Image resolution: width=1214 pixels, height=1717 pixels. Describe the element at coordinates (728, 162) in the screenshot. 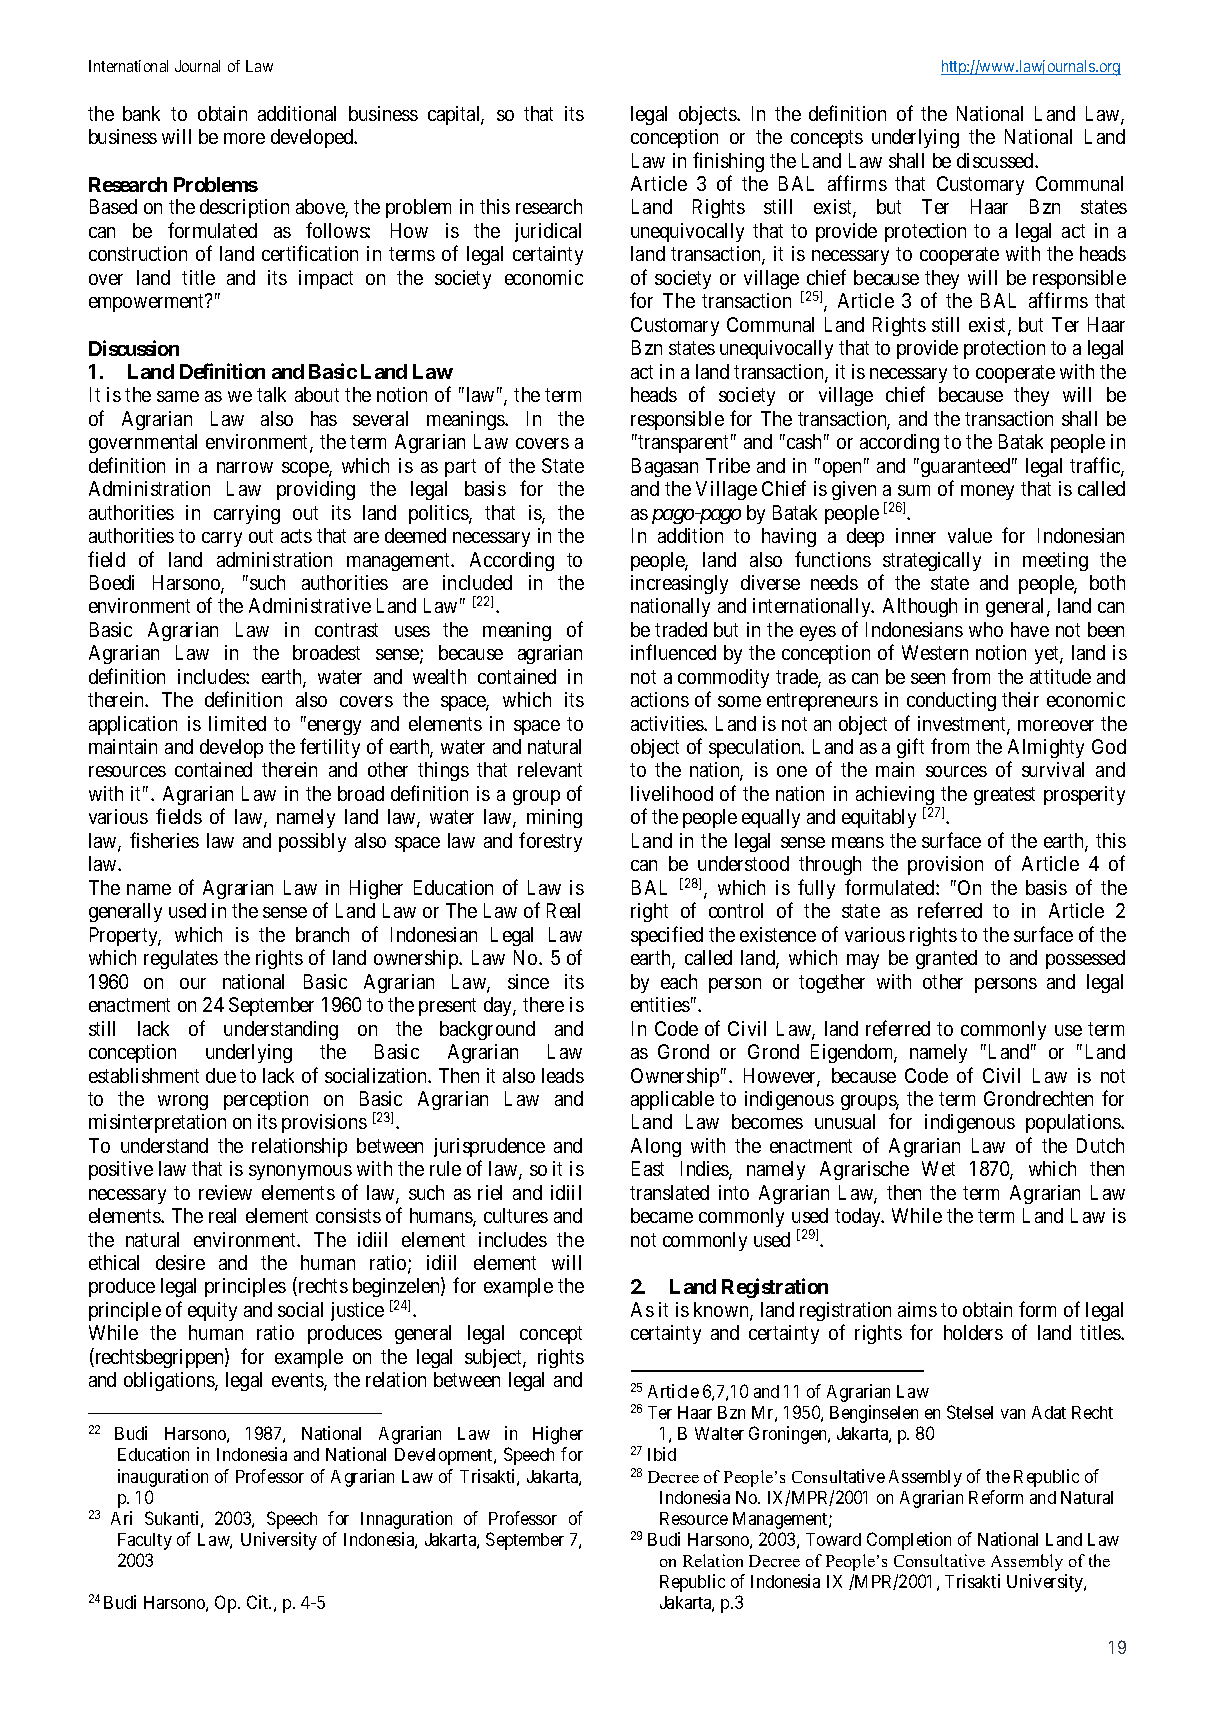

I see `finishing` at that location.
